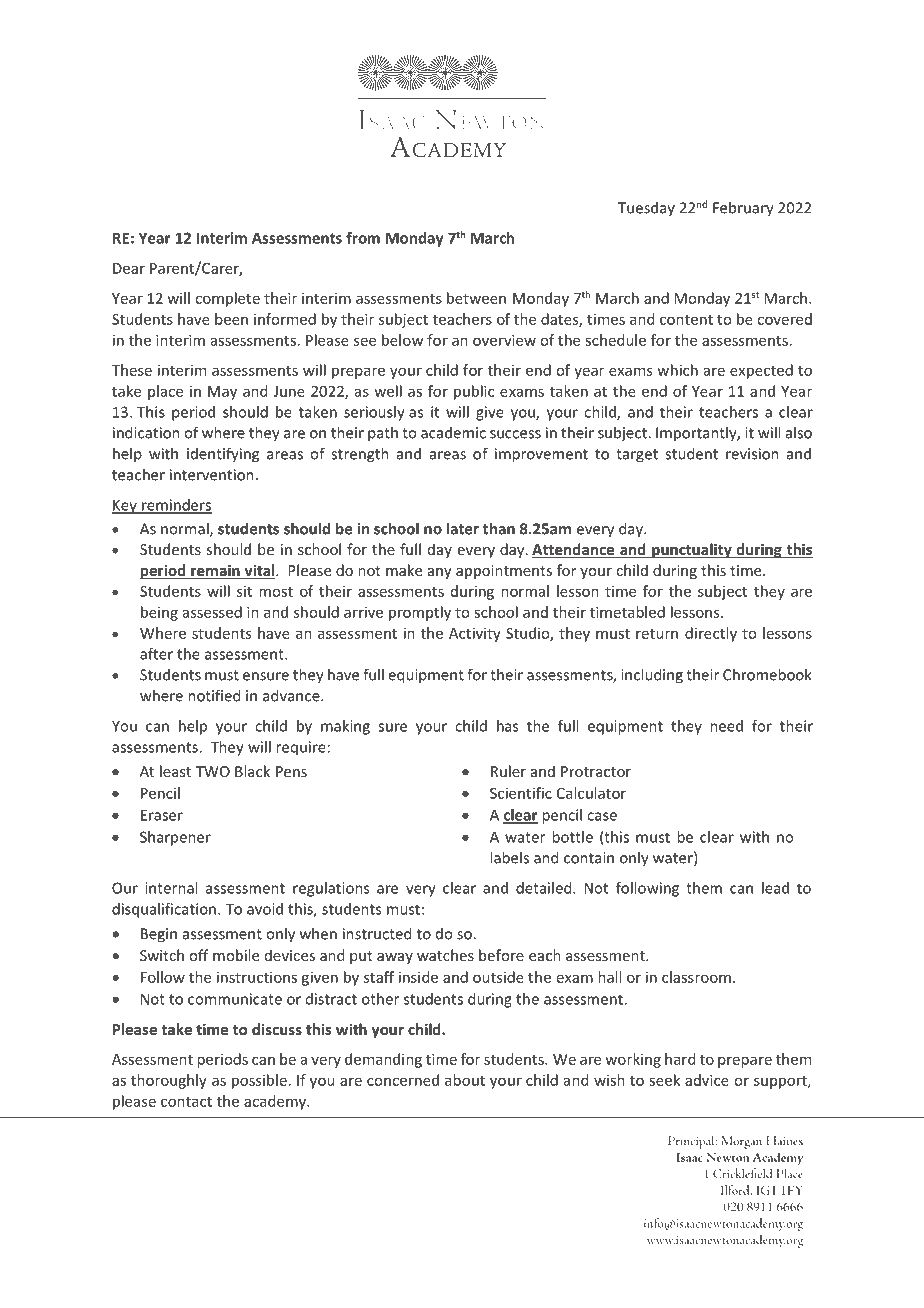 This image has width=924, height=1308. Describe the element at coordinates (463, 528) in the image. I see `later` at that location.
